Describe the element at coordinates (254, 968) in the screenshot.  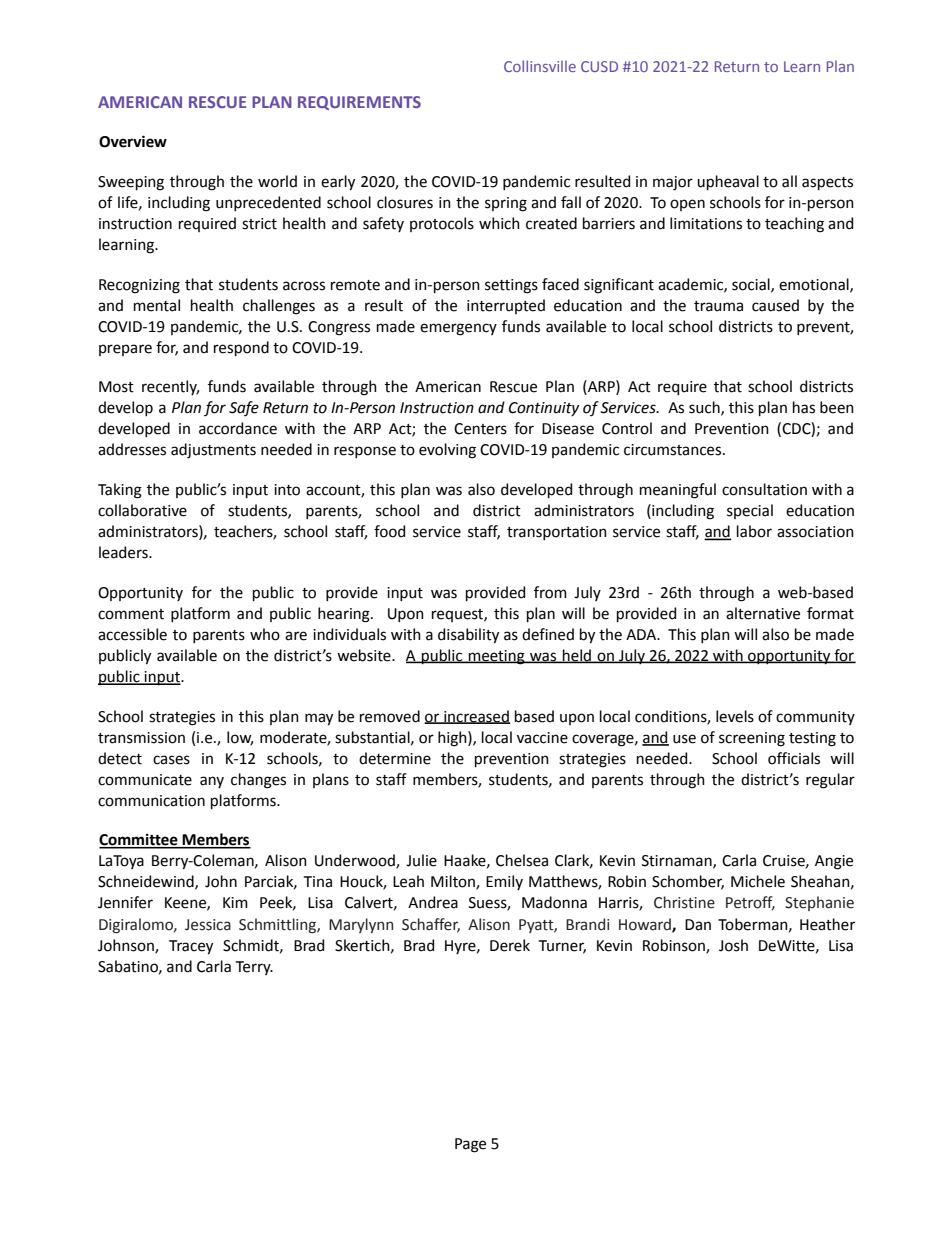
I see `Terry` at that location.
